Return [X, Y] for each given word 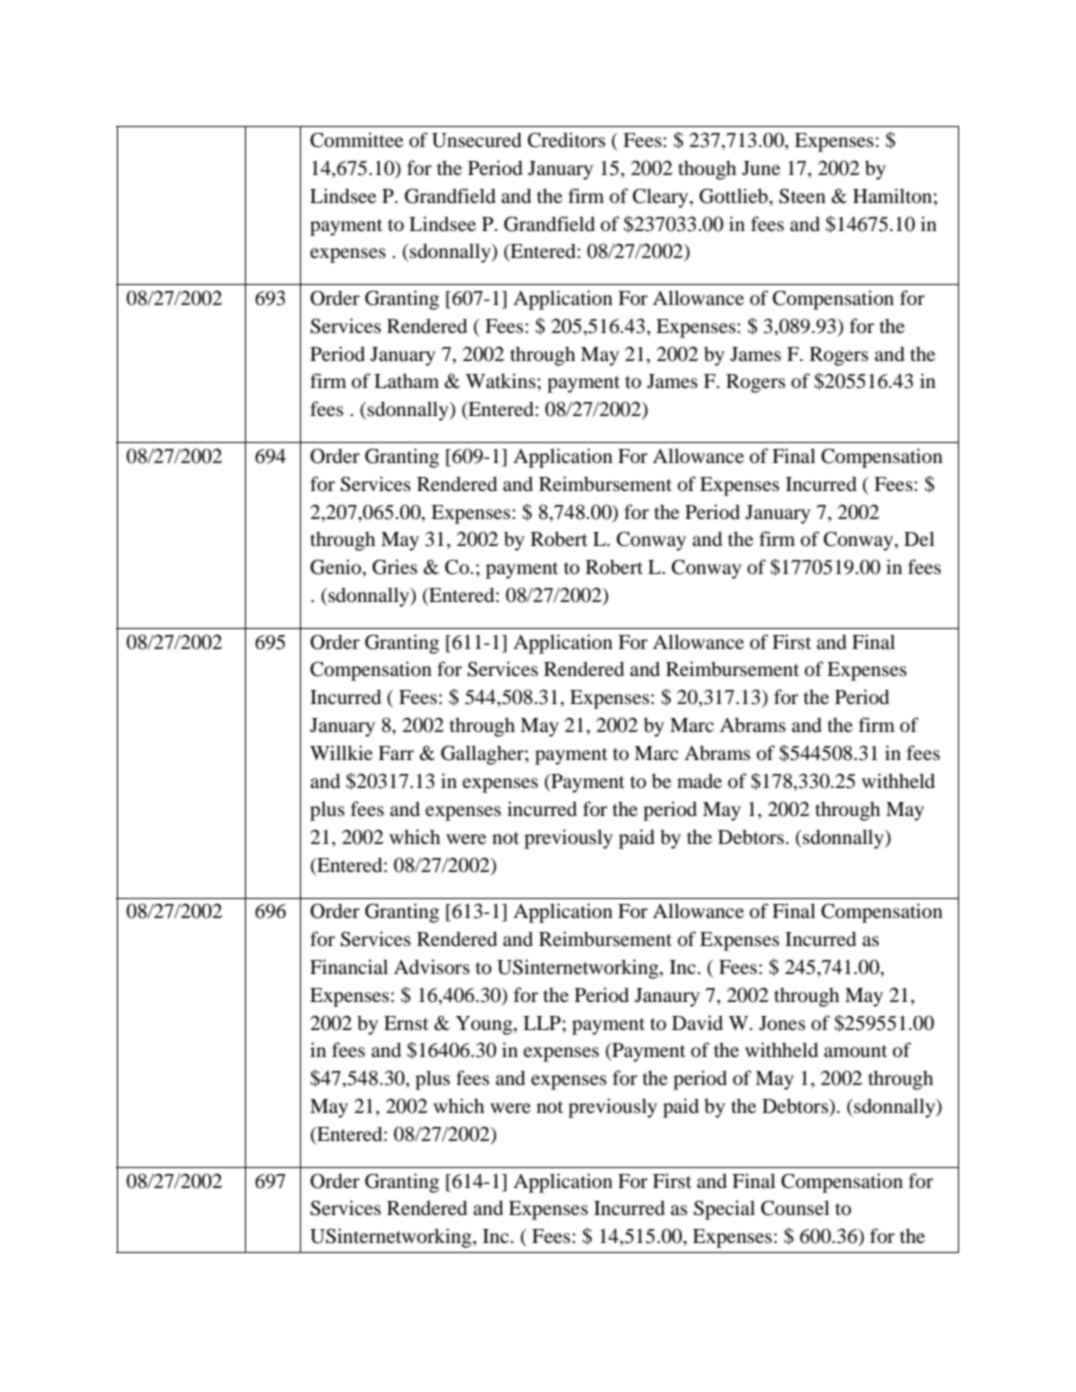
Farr [396, 753]
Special [724, 1210]
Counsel [795, 1208]
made [699, 780]
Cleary [662, 198]
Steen [802, 196]
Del [919, 538]
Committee [356, 140]
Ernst [406, 1023]
